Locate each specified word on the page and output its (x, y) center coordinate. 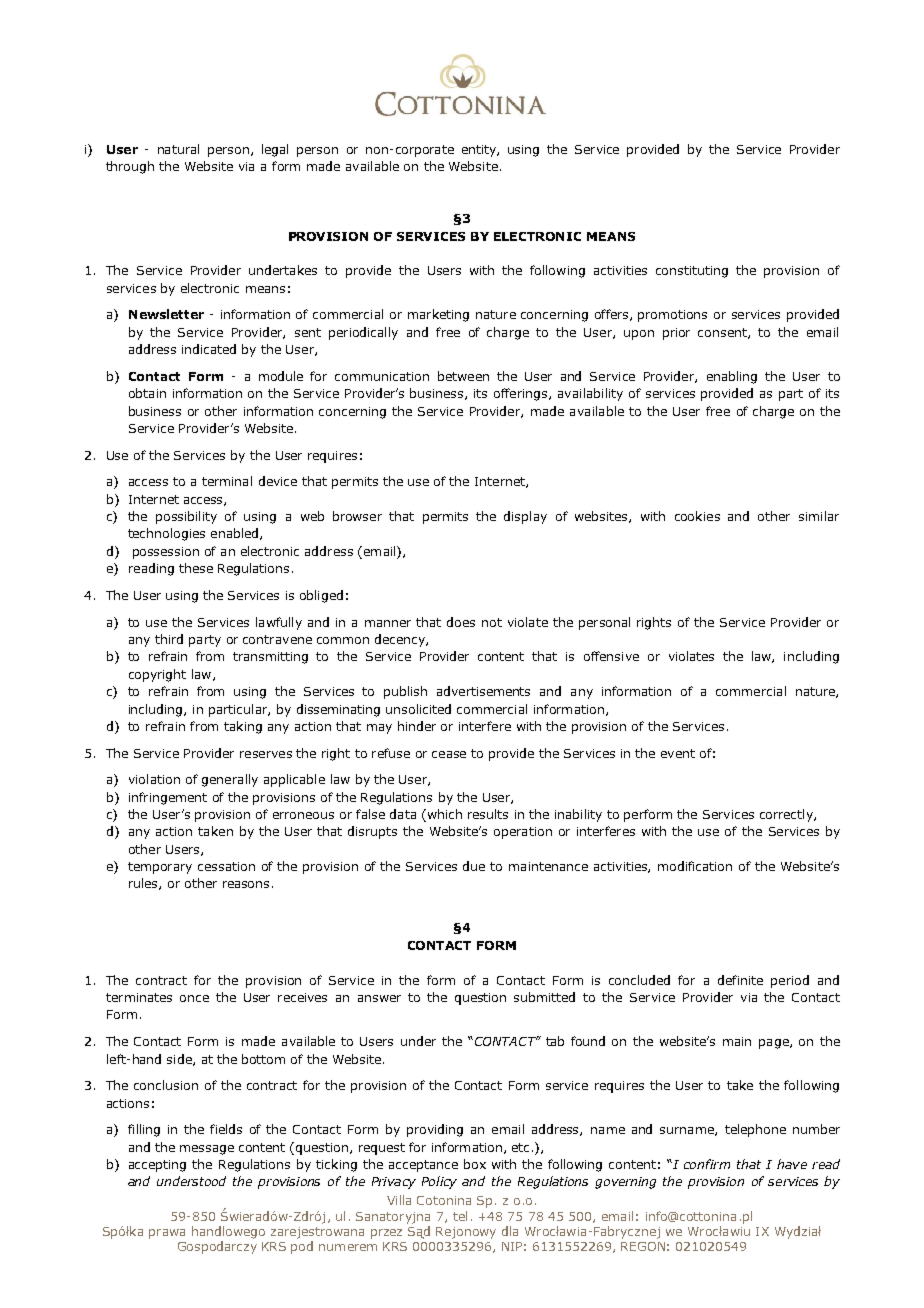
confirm (707, 1164)
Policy (439, 1182)
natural (178, 149)
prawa (167, 1234)
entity (480, 151)
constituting (692, 272)
